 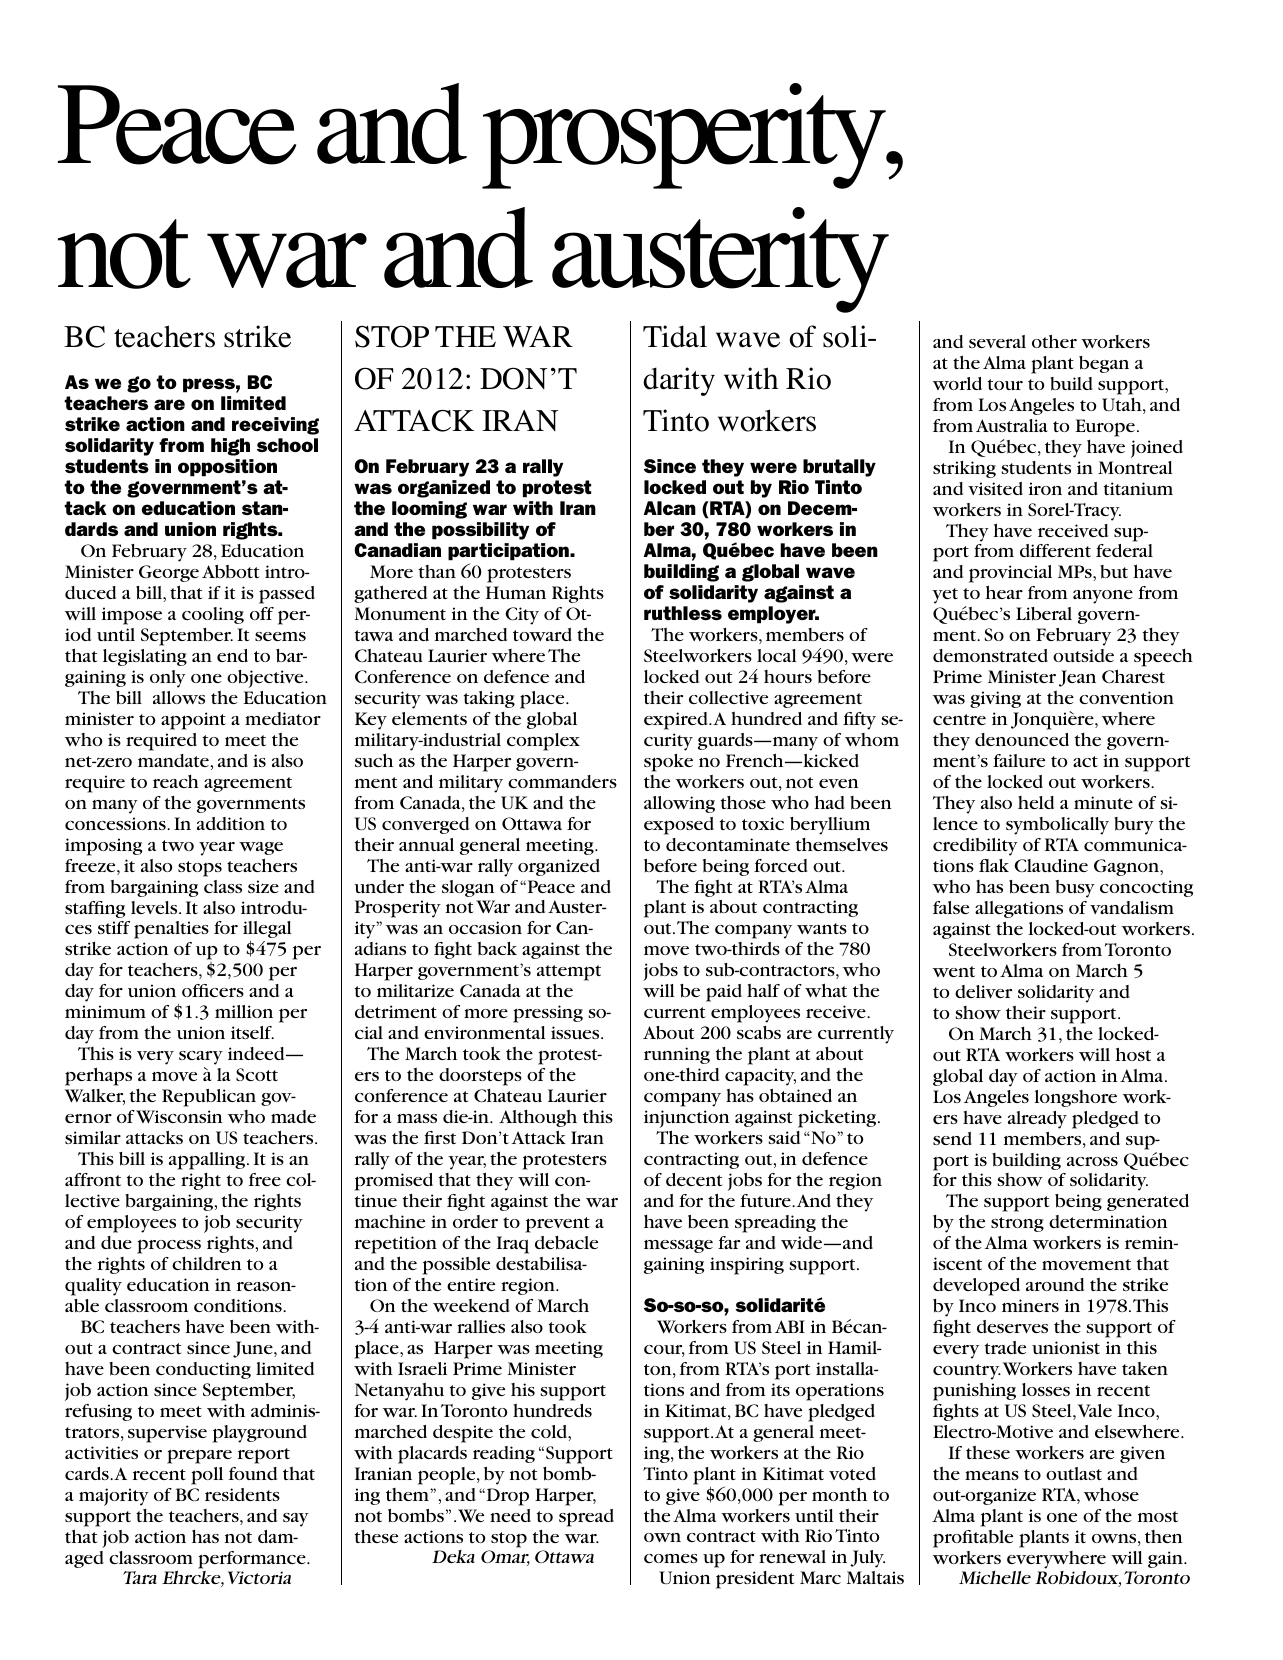 What do you see at coordinates (173, 760) in the screenshot?
I see `mandate` at bounding box center [173, 760].
